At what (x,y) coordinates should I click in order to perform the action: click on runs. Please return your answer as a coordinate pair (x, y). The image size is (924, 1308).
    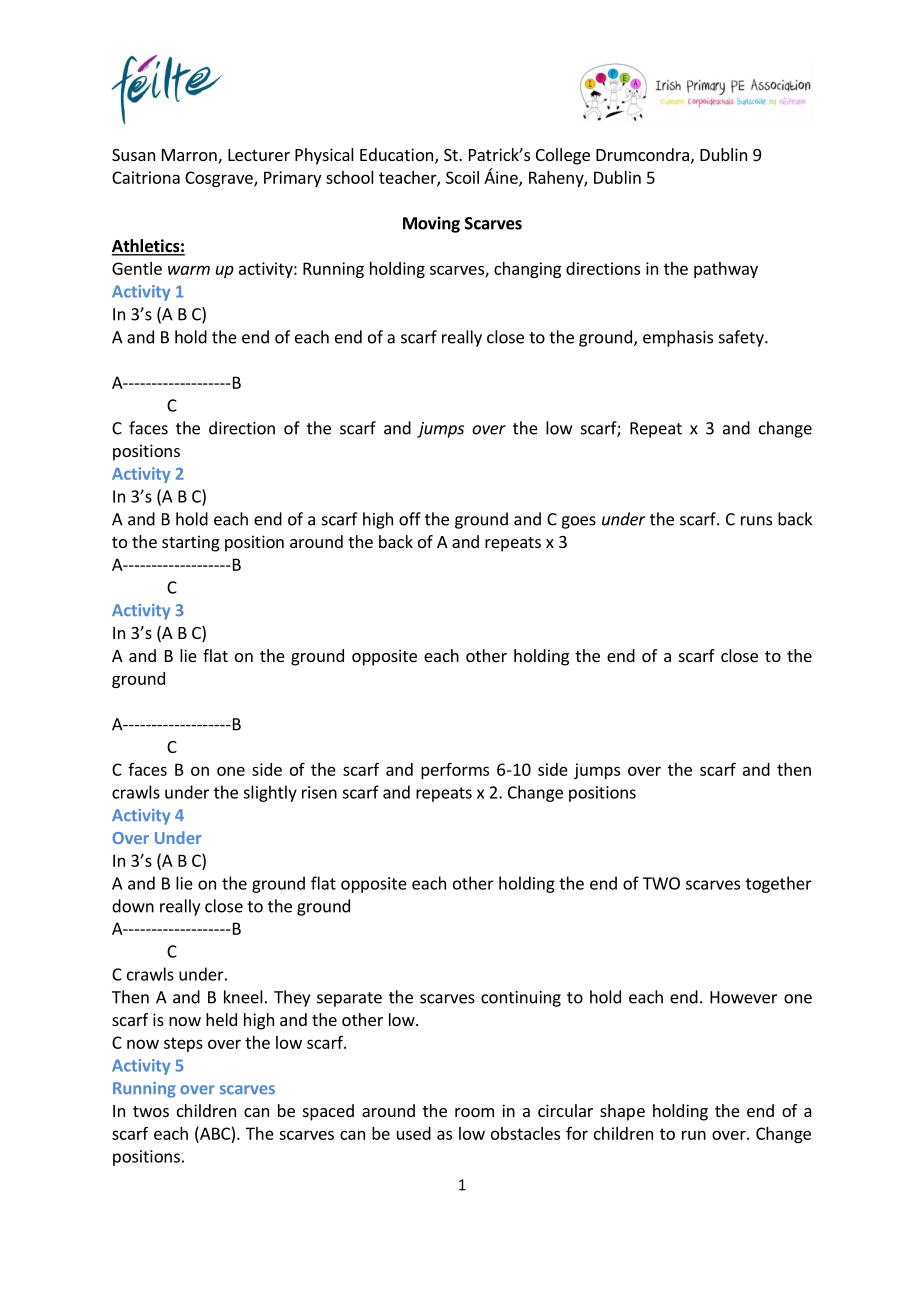
    Looking at the image, I should click on (756, 521).
